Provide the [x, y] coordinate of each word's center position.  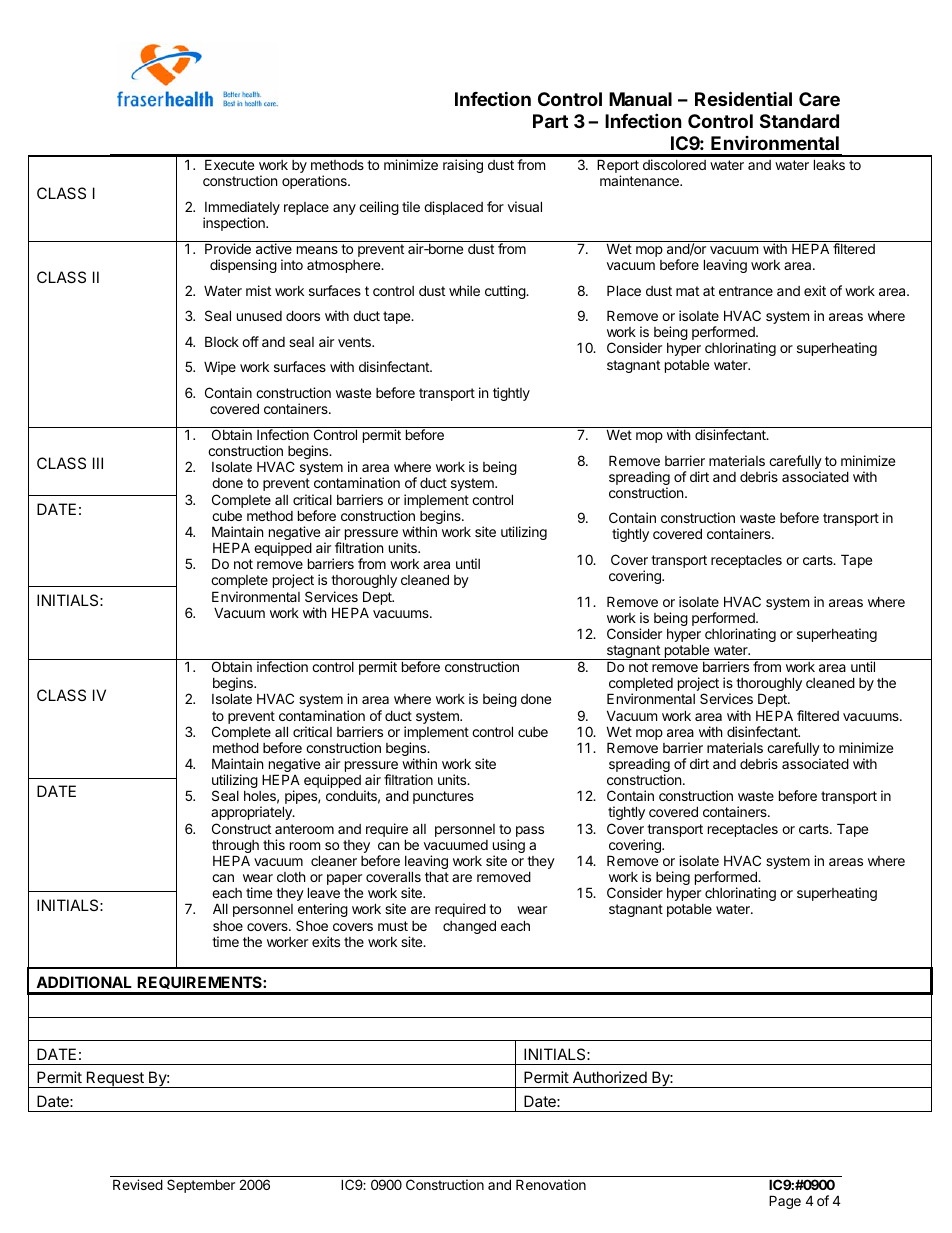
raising [463, 166]
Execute [229, 164]
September [201, 1186]
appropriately [252, 813]
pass [530, 831]
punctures [443, 797]
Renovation [551, 1184]
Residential [743, 98]
